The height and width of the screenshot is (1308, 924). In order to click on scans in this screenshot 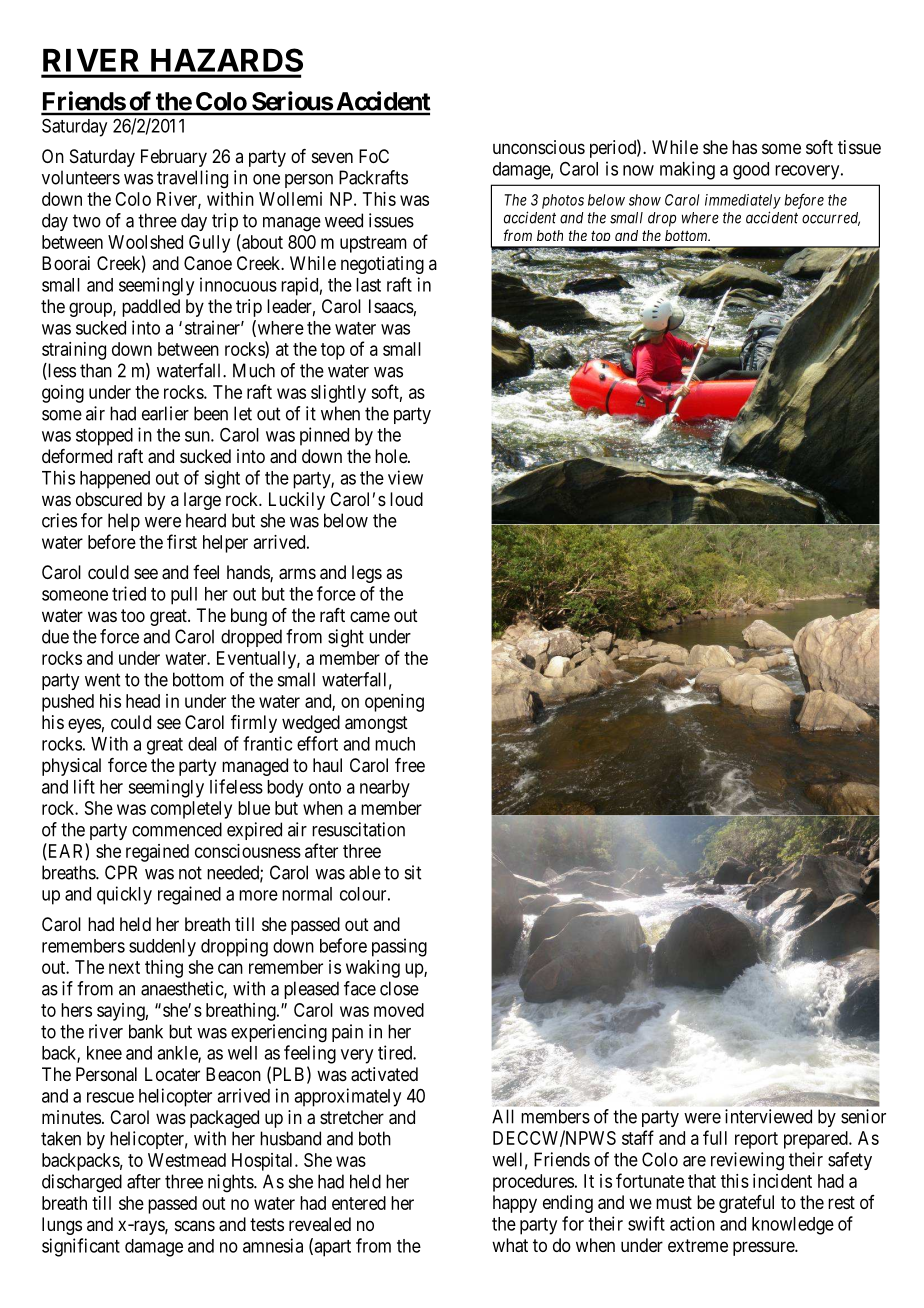, I will do `click(195, 1225)`.
